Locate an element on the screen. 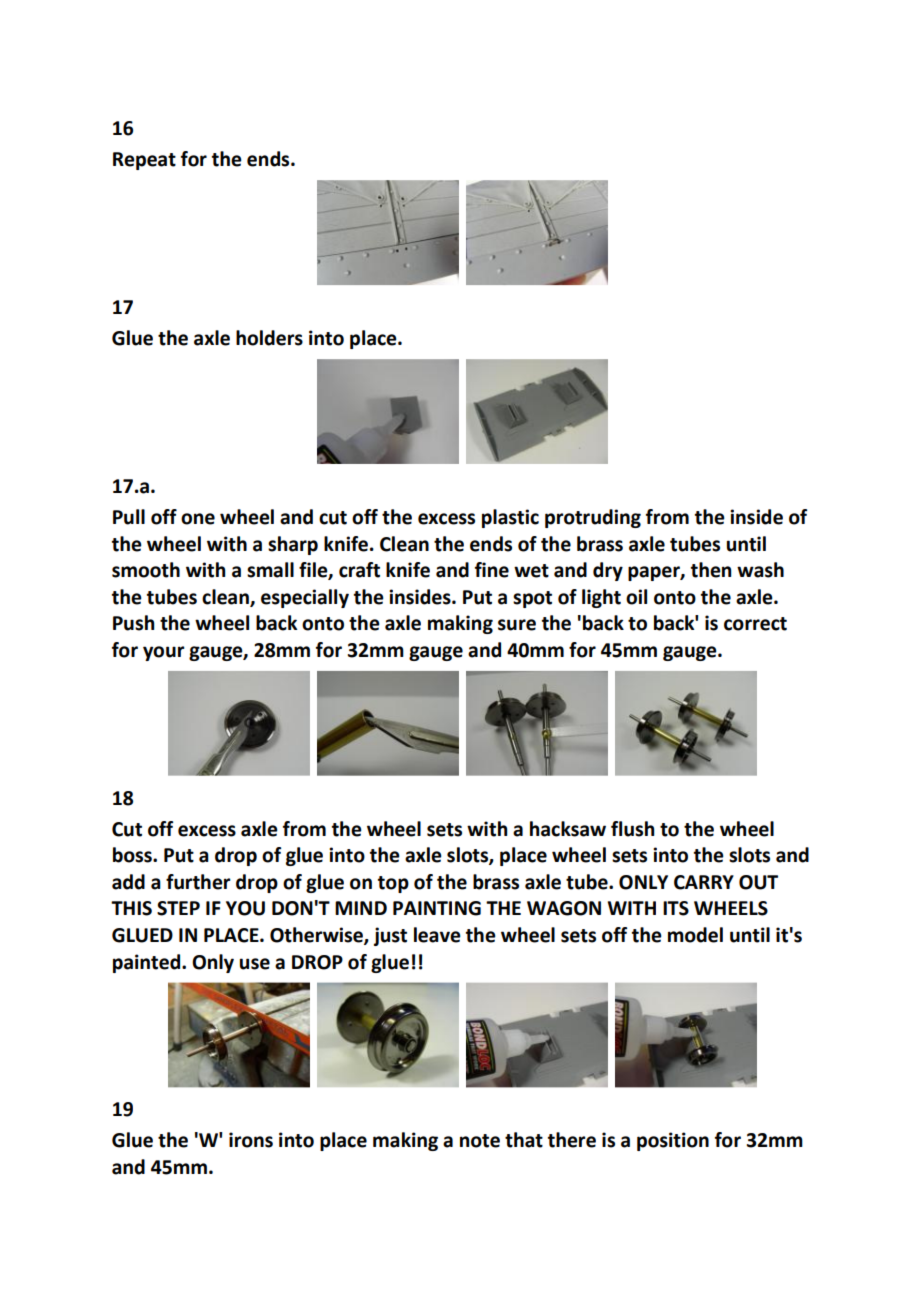 This screenshot has height=1308, width=924. hacksaw is located at coordinates (568, 829).
